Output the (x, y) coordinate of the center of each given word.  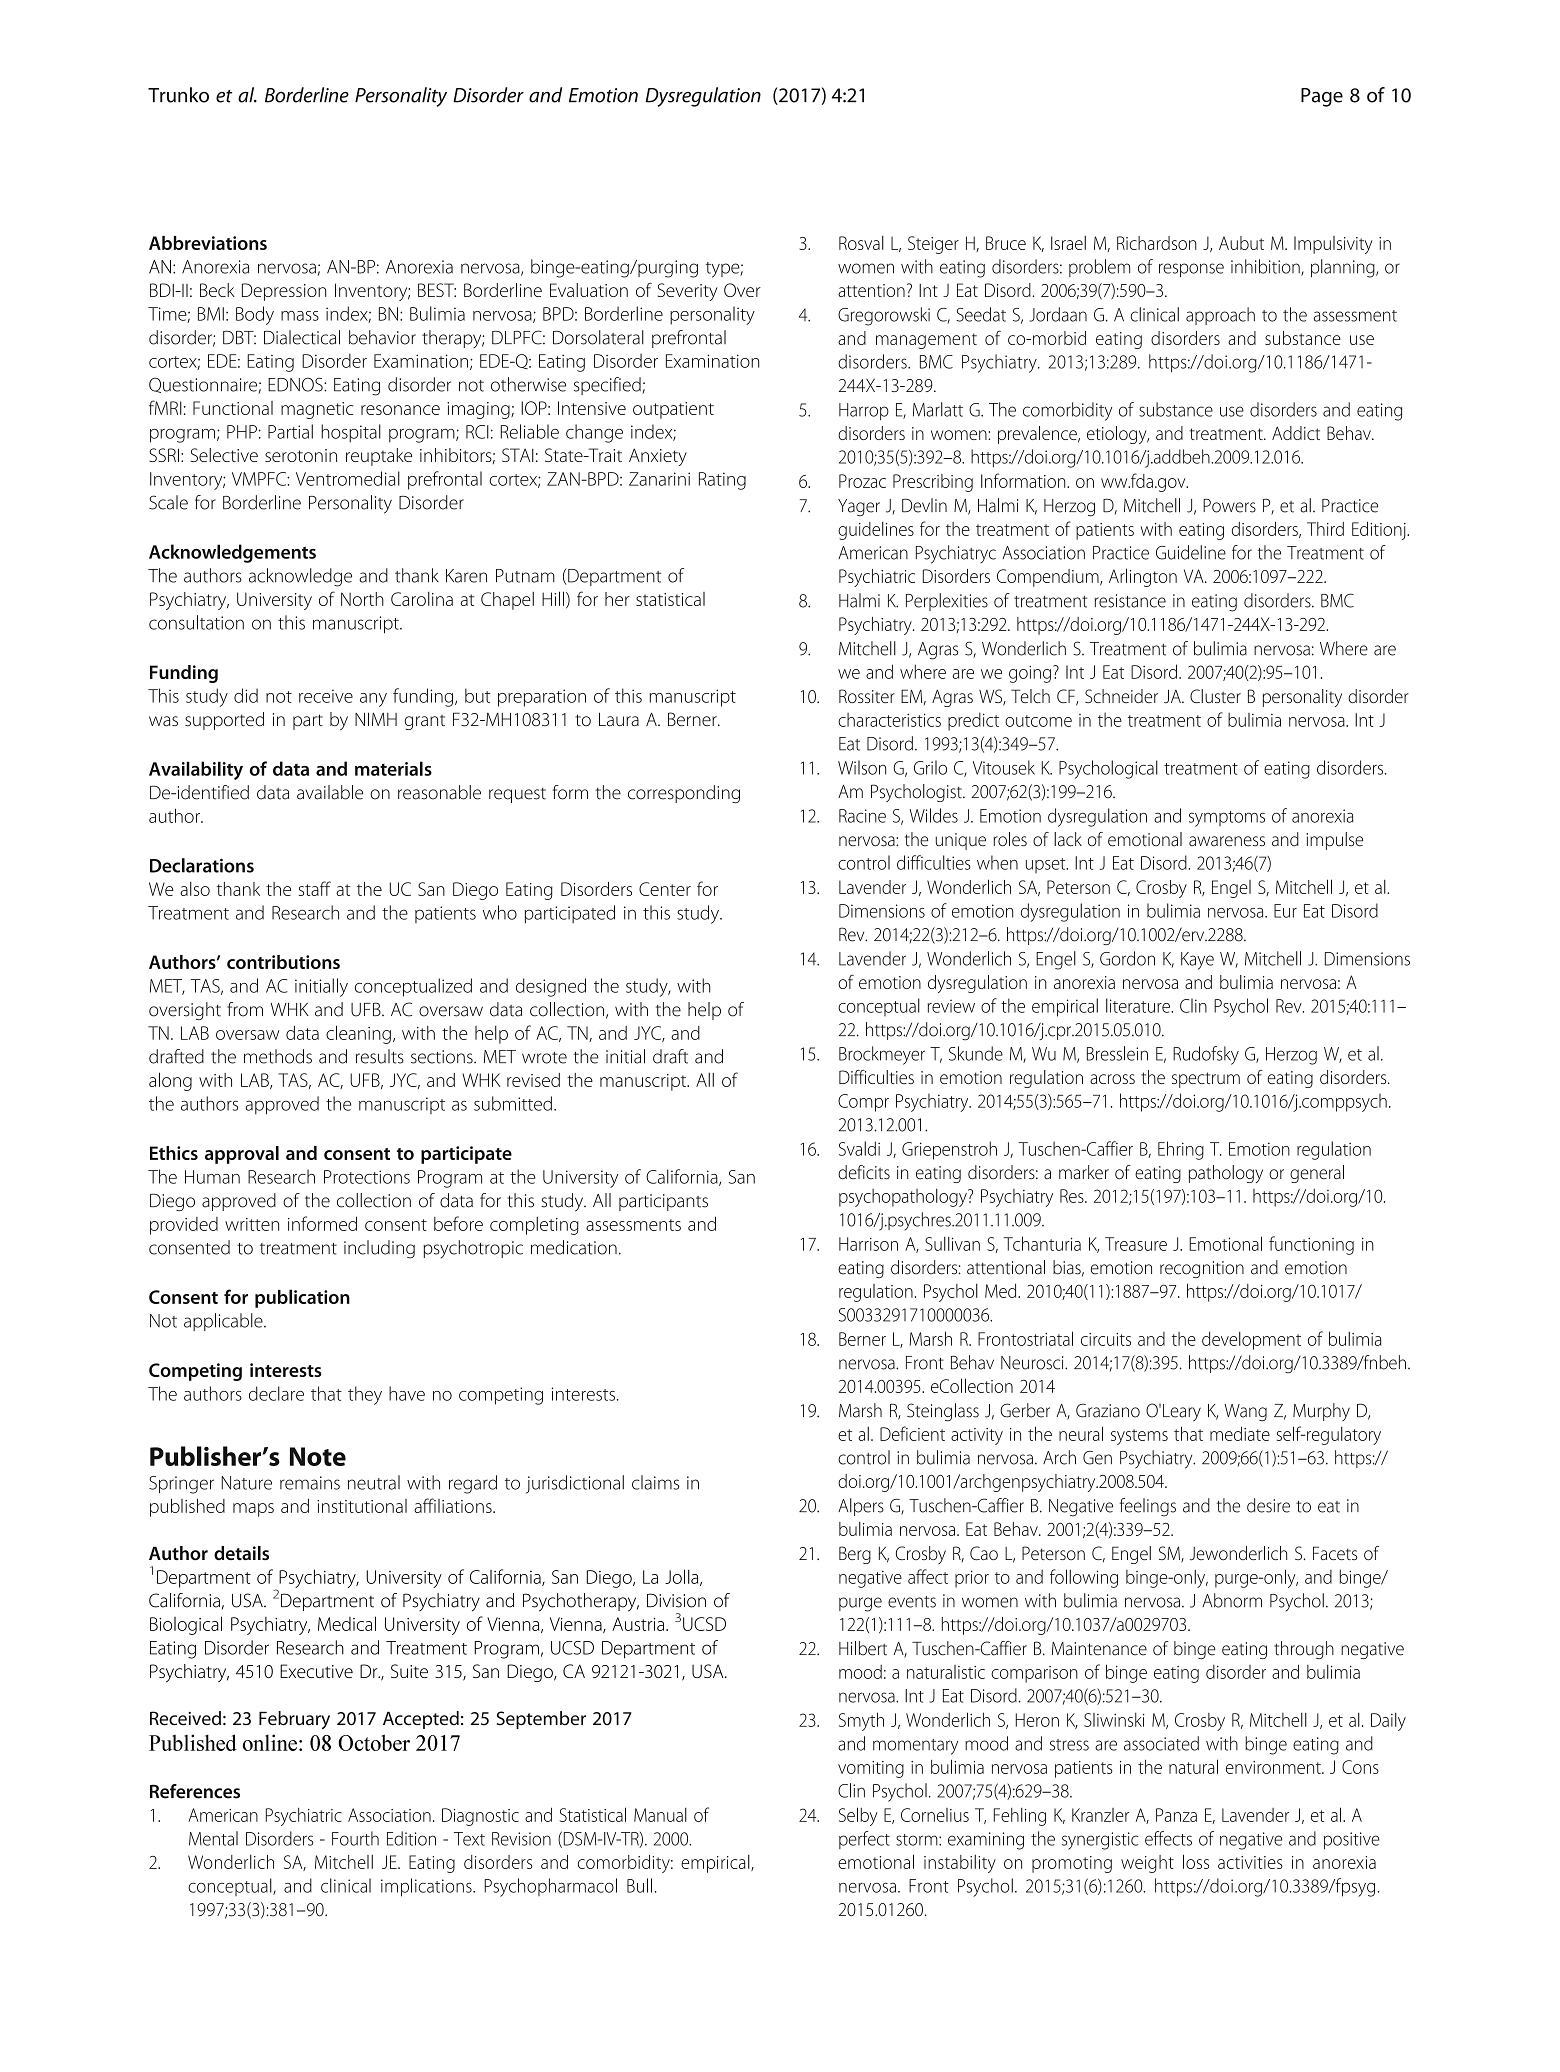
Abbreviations (208, 243)
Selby (858, 1816)
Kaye (1197, 961)
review (951, 1006)
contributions (283, 962)
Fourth (355, 1838)
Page (1322, 97)
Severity (687, 292)
